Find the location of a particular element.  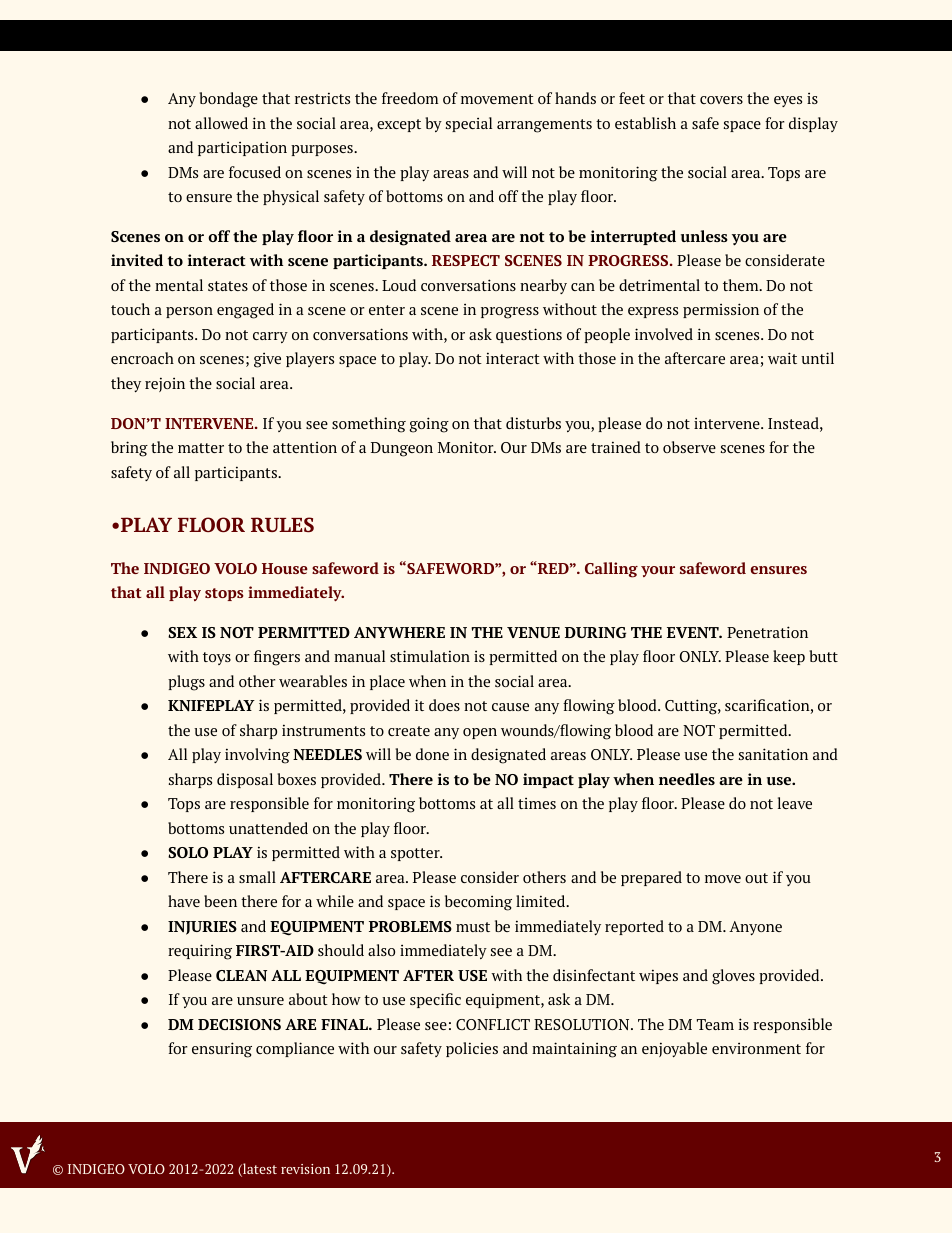

stimulation is located at coordinates (430, 656).
